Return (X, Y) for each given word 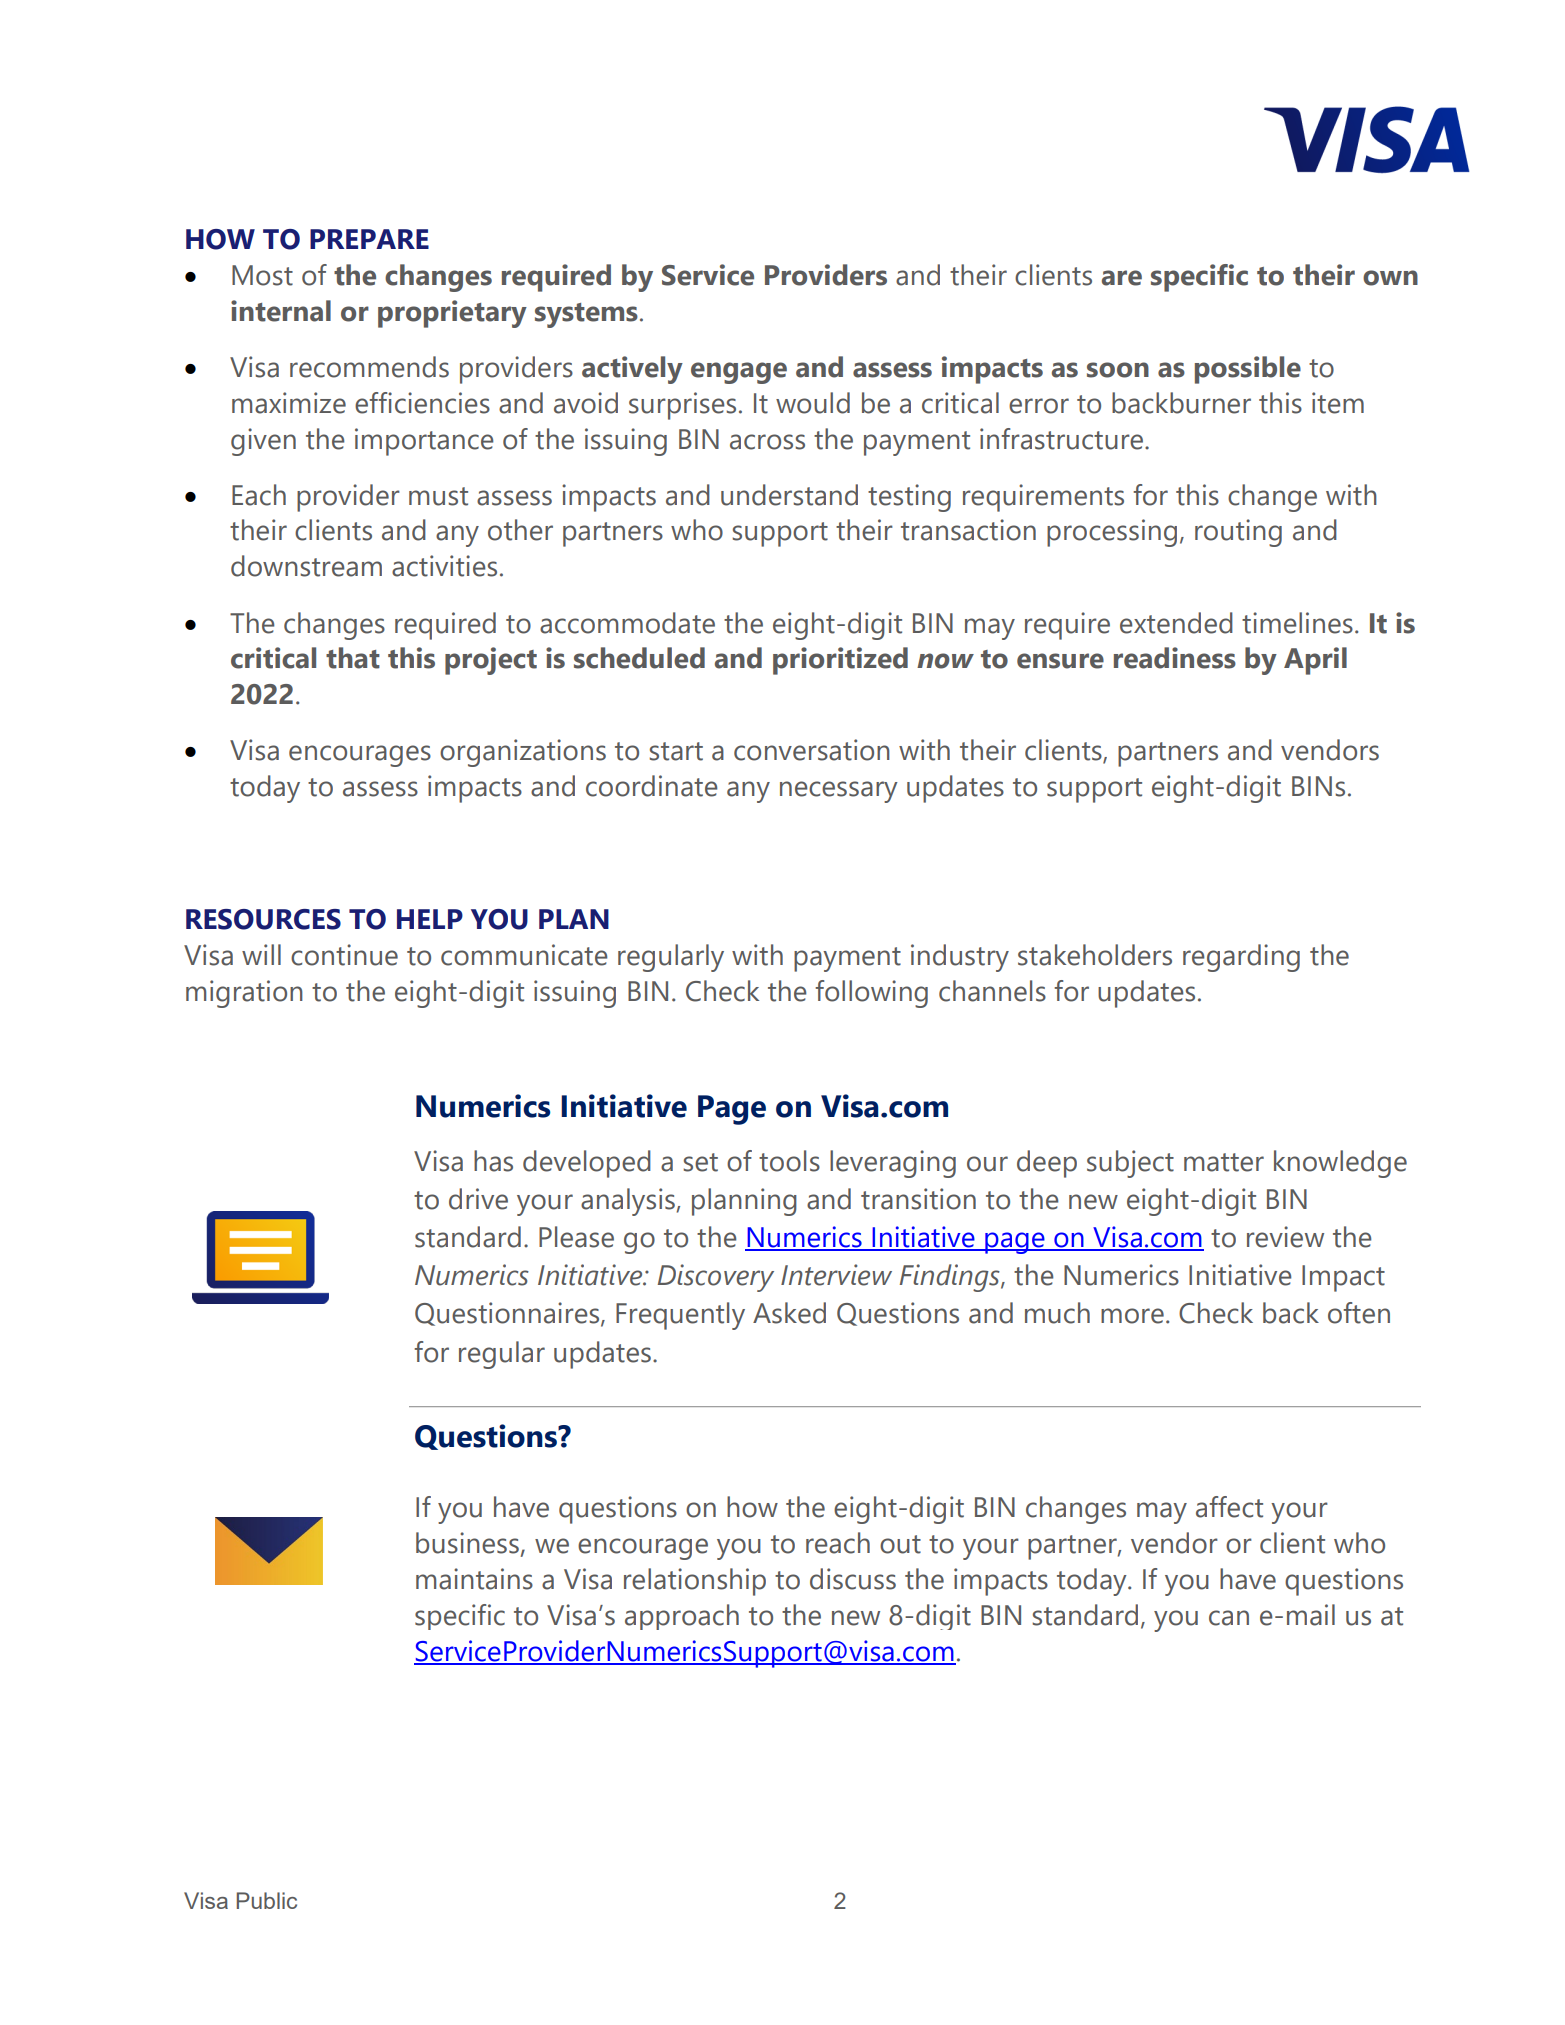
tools (789, 1161)
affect (1229, 1507)
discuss (853, 1579)
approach (682, 1617)
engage (739, 373)
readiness (1175, 658)
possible (1248, 370)
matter (1224, 1162)
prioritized (840, 661)
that (353, 658)
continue (344, 955)
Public (267, 1900)
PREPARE (369, 239)
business (467, 1543)
